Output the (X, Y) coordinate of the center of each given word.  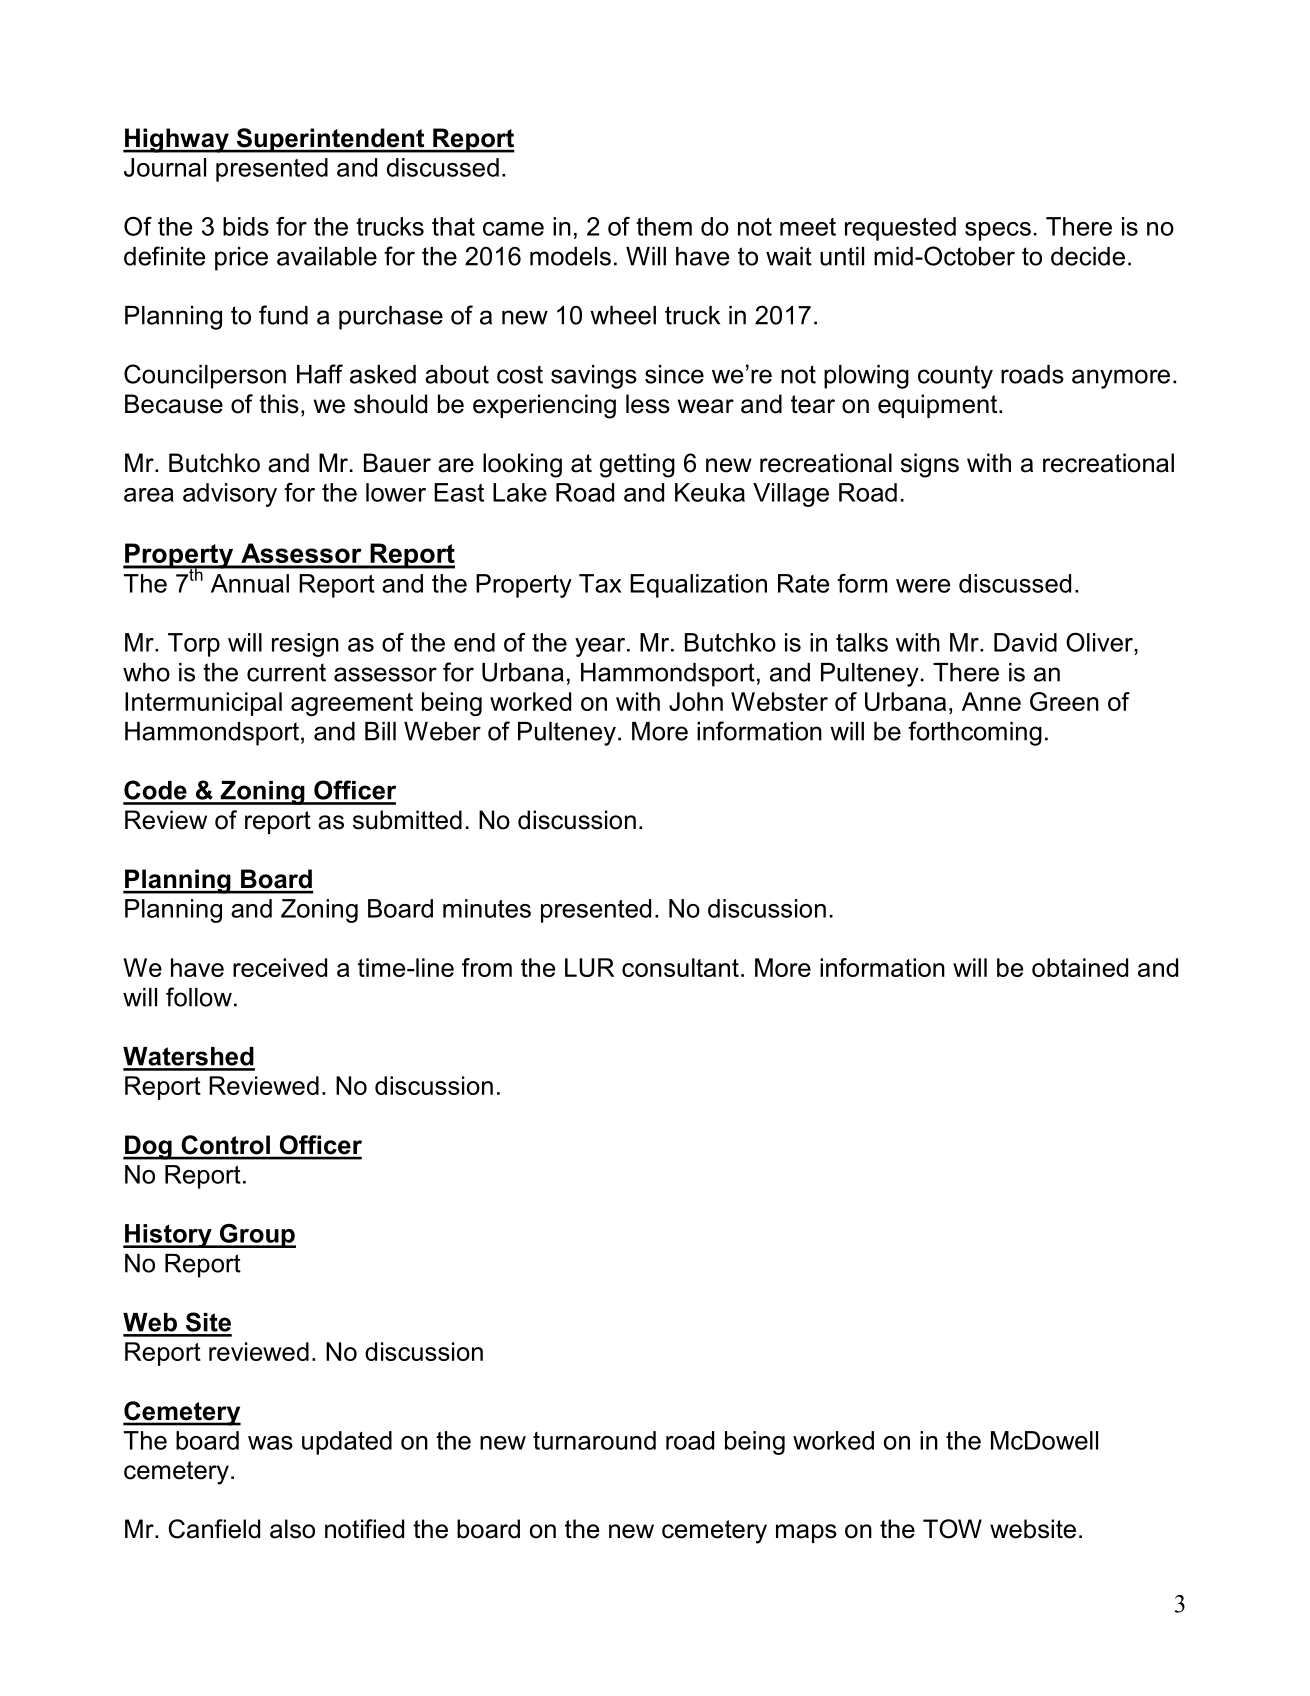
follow (199, 997)
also (292, 1529)
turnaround (594, 1440)
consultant (680, 967)
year (601, 647)
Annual (250, 583)
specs (998, 231)
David (1025, 642)
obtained (1080, 967)
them (664, 226)
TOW (952, 1529)
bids (246, 226)
